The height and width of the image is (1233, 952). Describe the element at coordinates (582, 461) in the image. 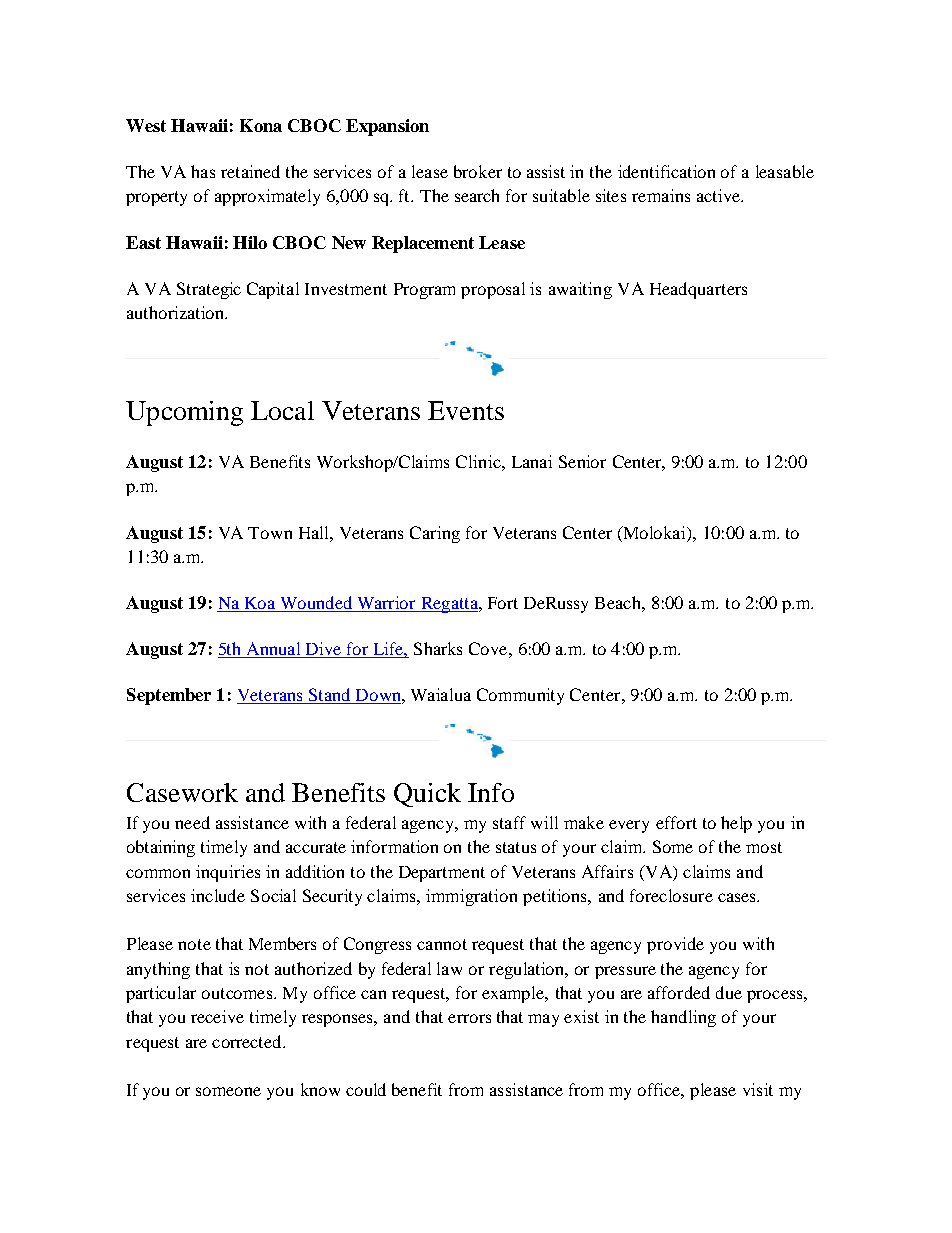

I see `Senior` at that location.
